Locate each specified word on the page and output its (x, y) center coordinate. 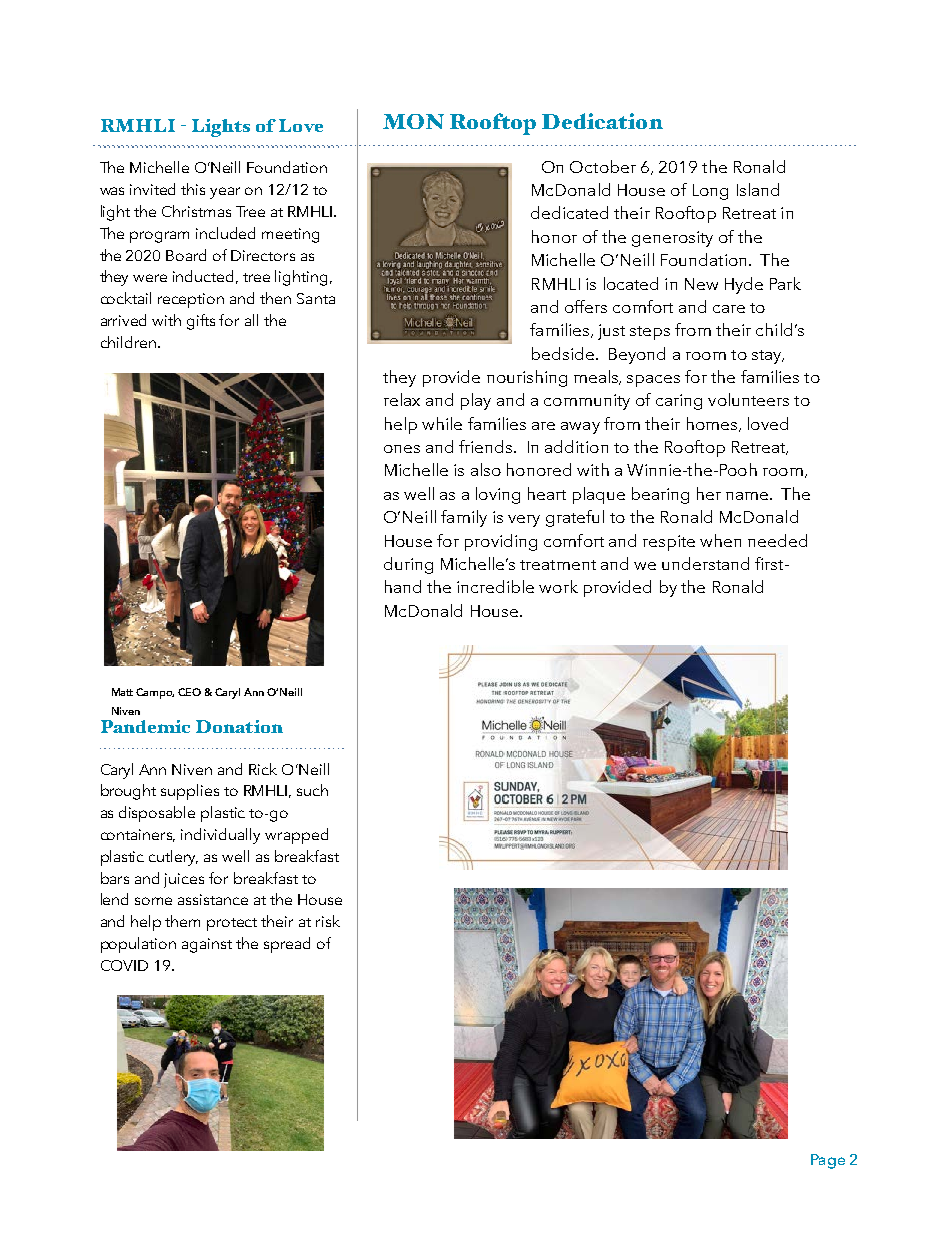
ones (402, 449)
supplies (190, 792)
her (709, 493)
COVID (124, 965)
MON (413, 121)
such (312, 790)
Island (758, 189)
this (193, 189)
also (486, 469)
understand (705, 563)
